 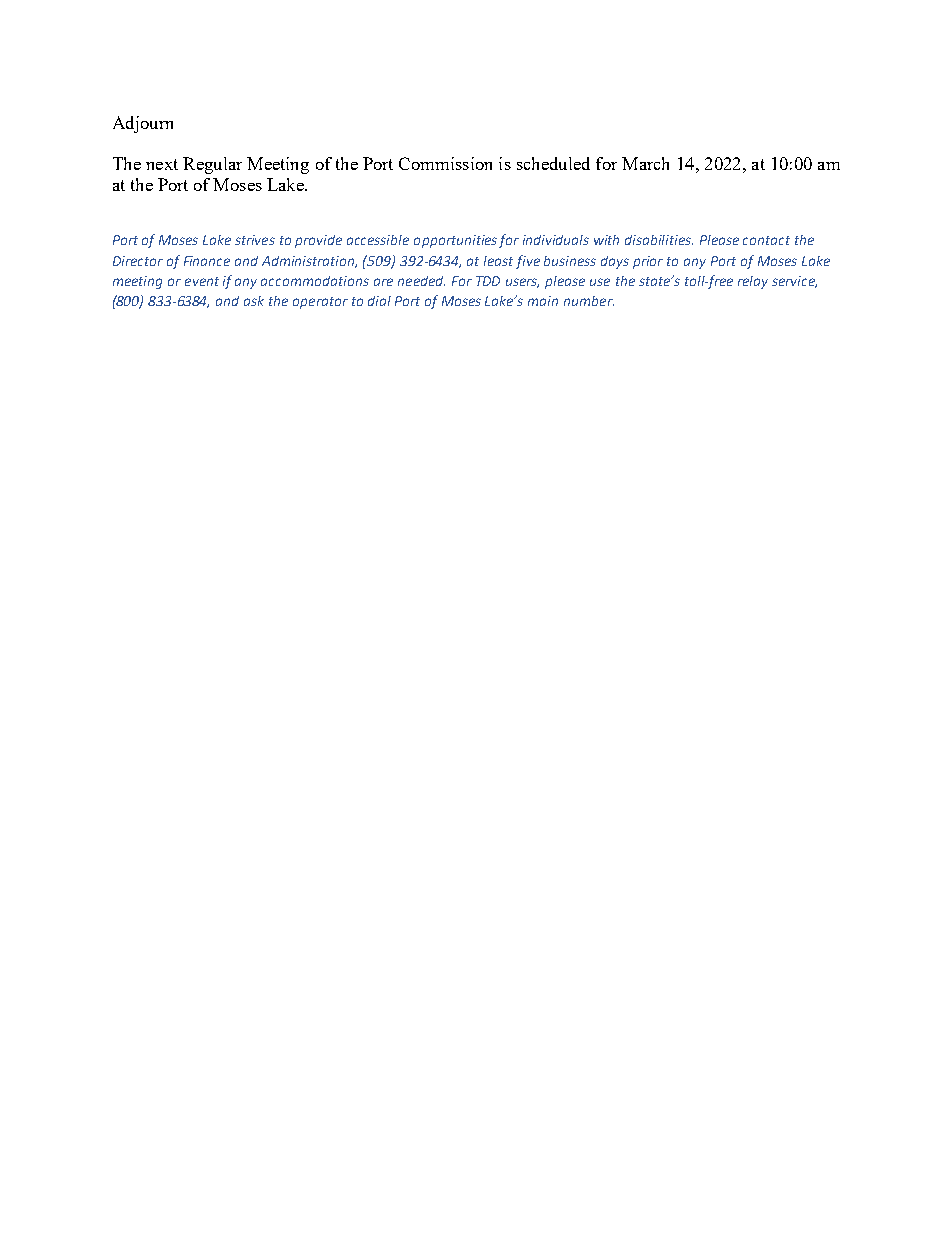 I want to click on March, so click(x=645, y=163).
